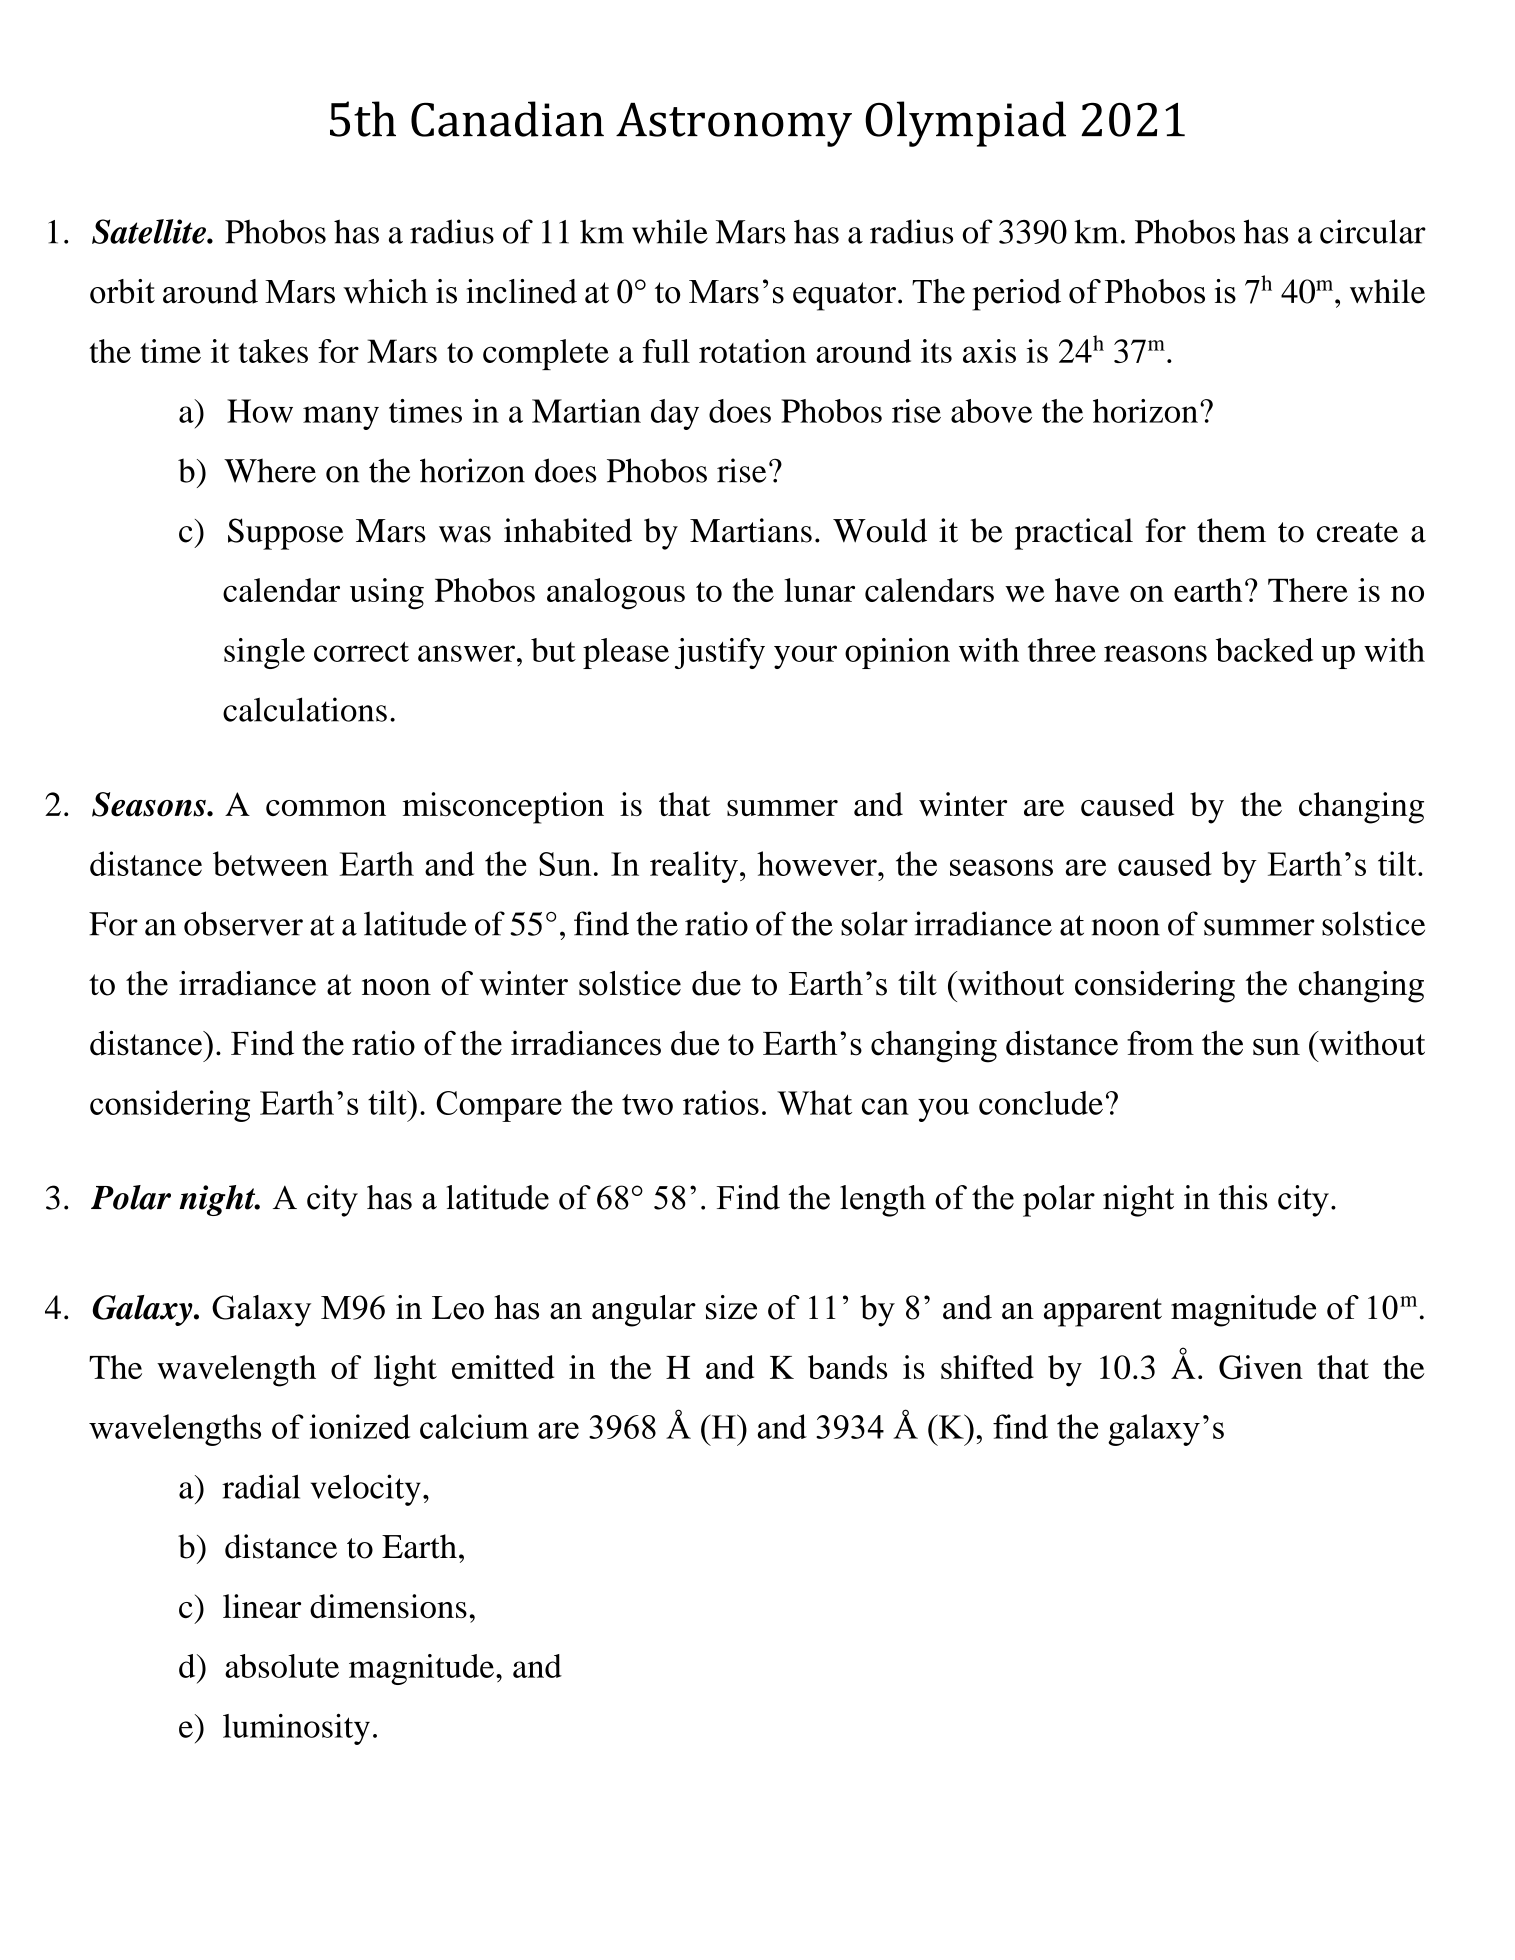 The width and height of the image is (1515, 1960). I want to click on justify, so click(720, 653).
